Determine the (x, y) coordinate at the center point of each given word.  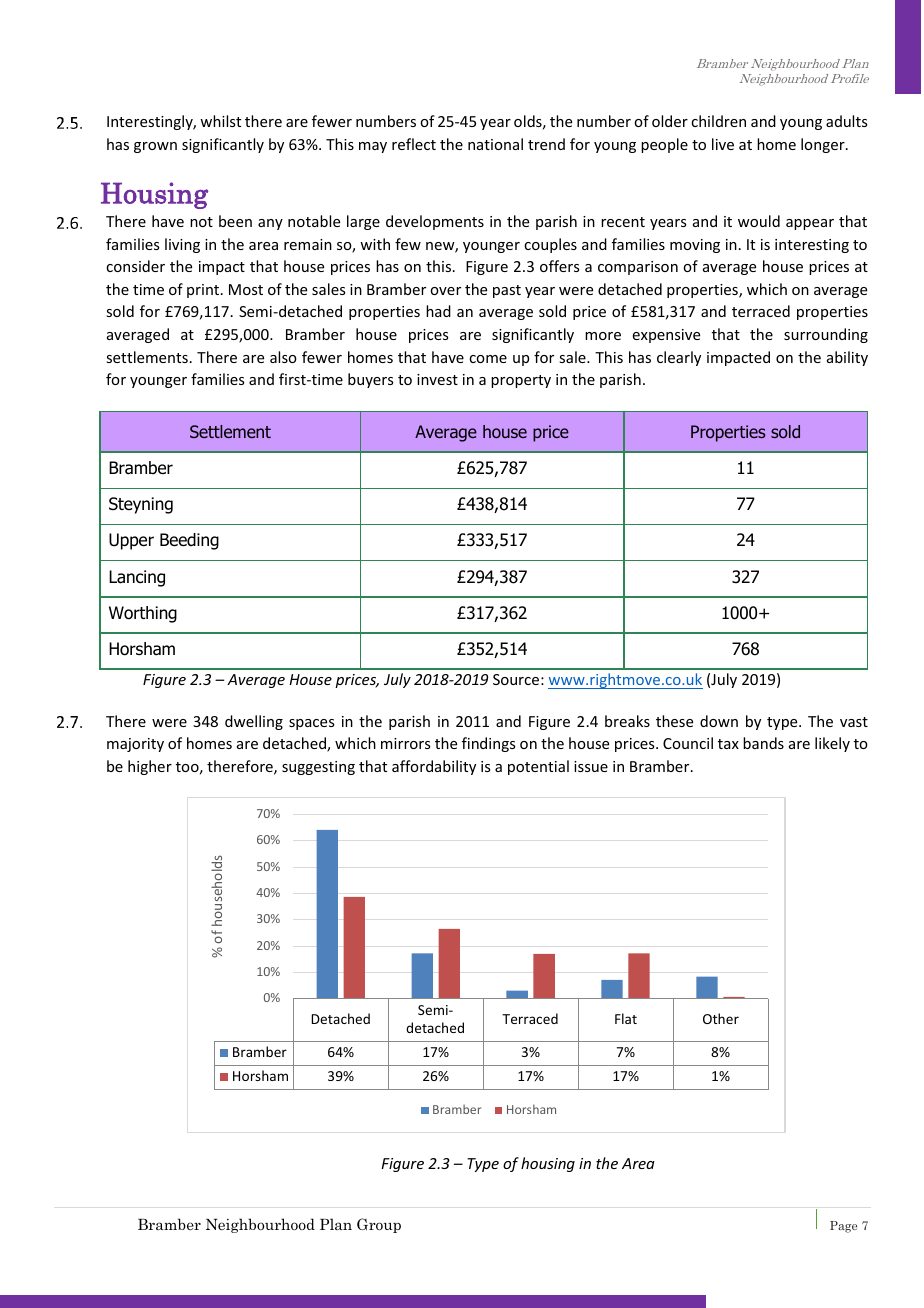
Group (379, 1225)
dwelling (254, 722)
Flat (626, 1018)
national (495, 144)
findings (488, 744)
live (723, 144)
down (719, 721)
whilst (220, 121)
